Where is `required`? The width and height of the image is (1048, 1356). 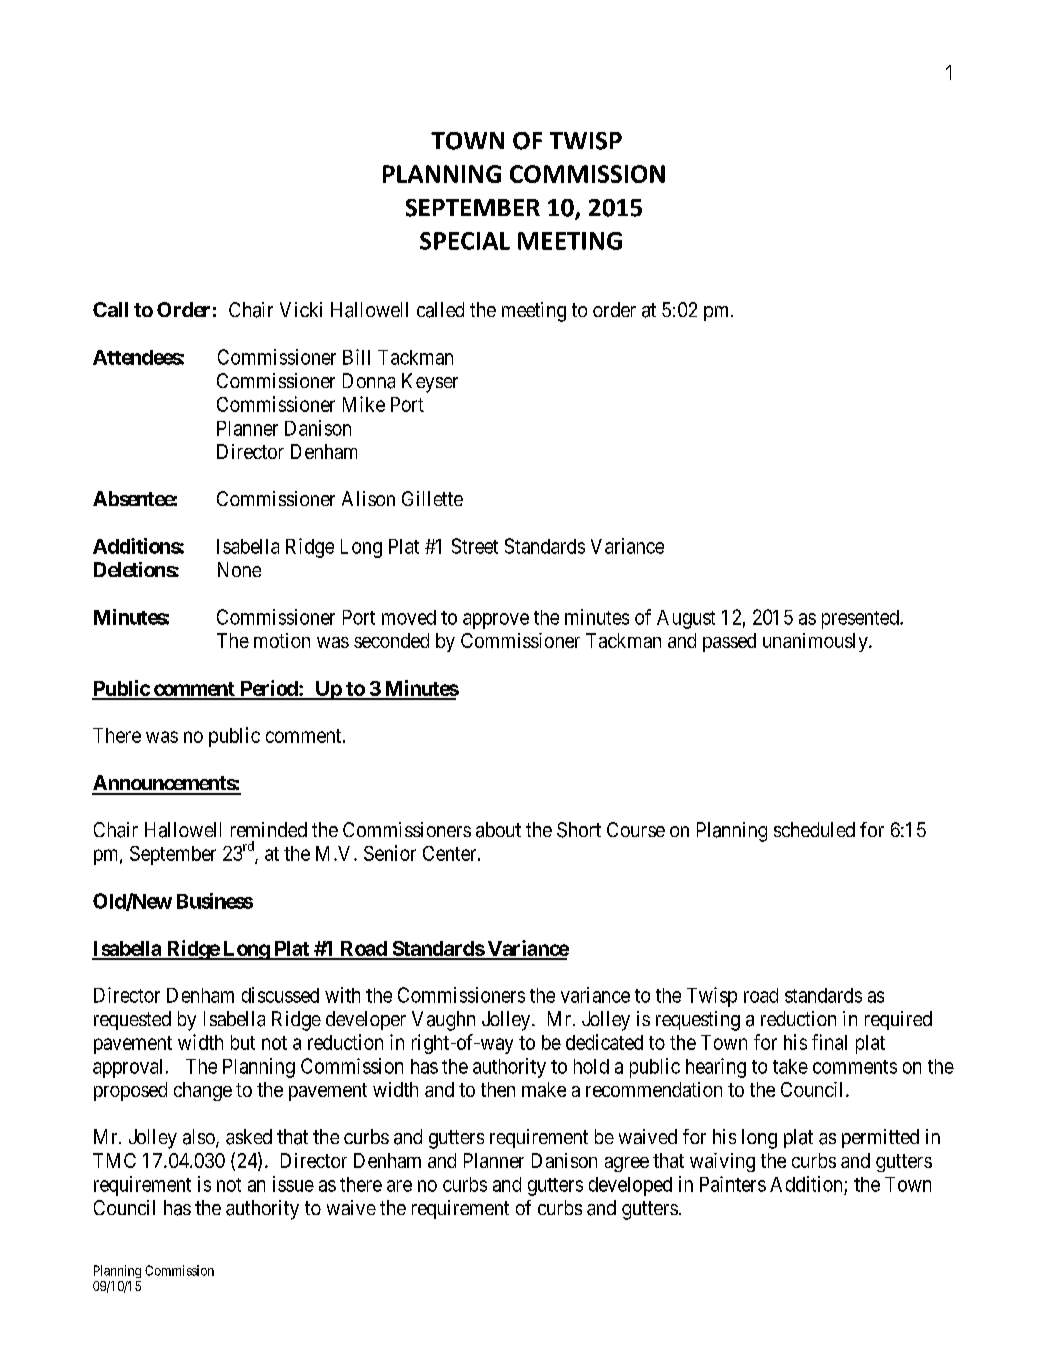 required is located at coordinates (898, 1020).
